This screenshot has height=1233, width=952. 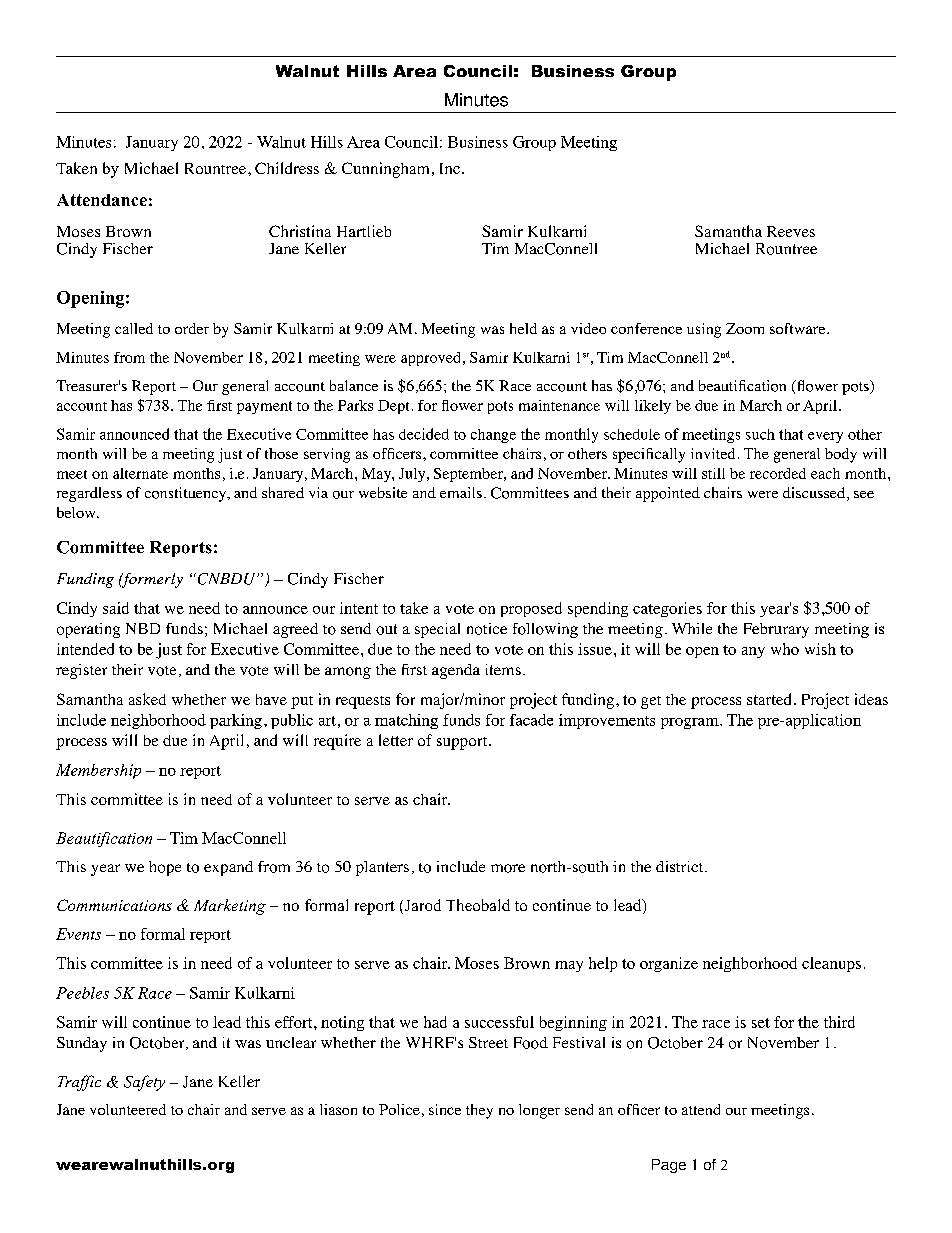 I want to click on Cunningham, so click(x=385, y=170).
